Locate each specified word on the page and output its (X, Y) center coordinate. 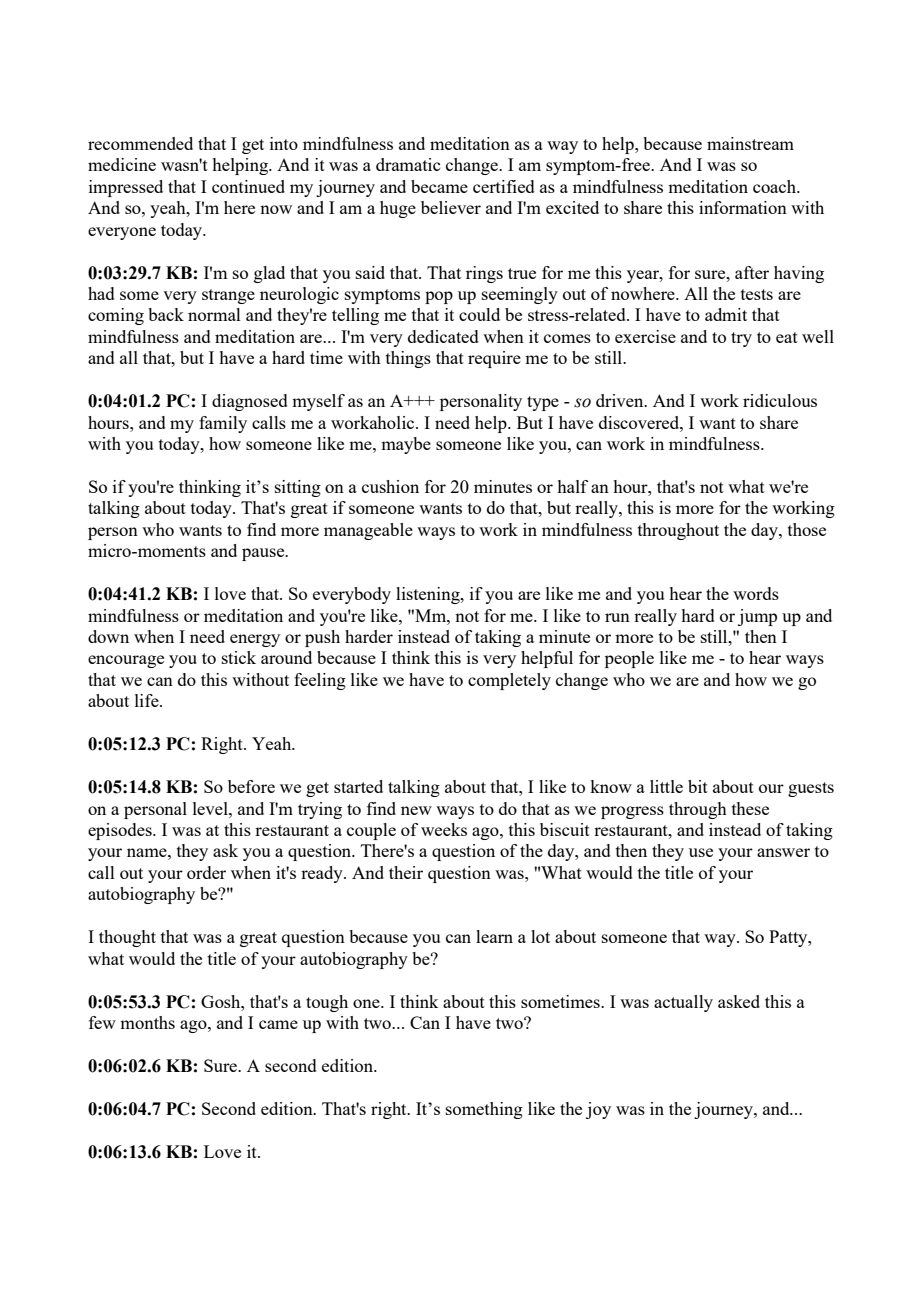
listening (429, 595)
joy (598, 1110)
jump (757, 617)
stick (239, 657)
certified (504, 186)
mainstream (750, 143)
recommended (140, 143)
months (147, 1022)
